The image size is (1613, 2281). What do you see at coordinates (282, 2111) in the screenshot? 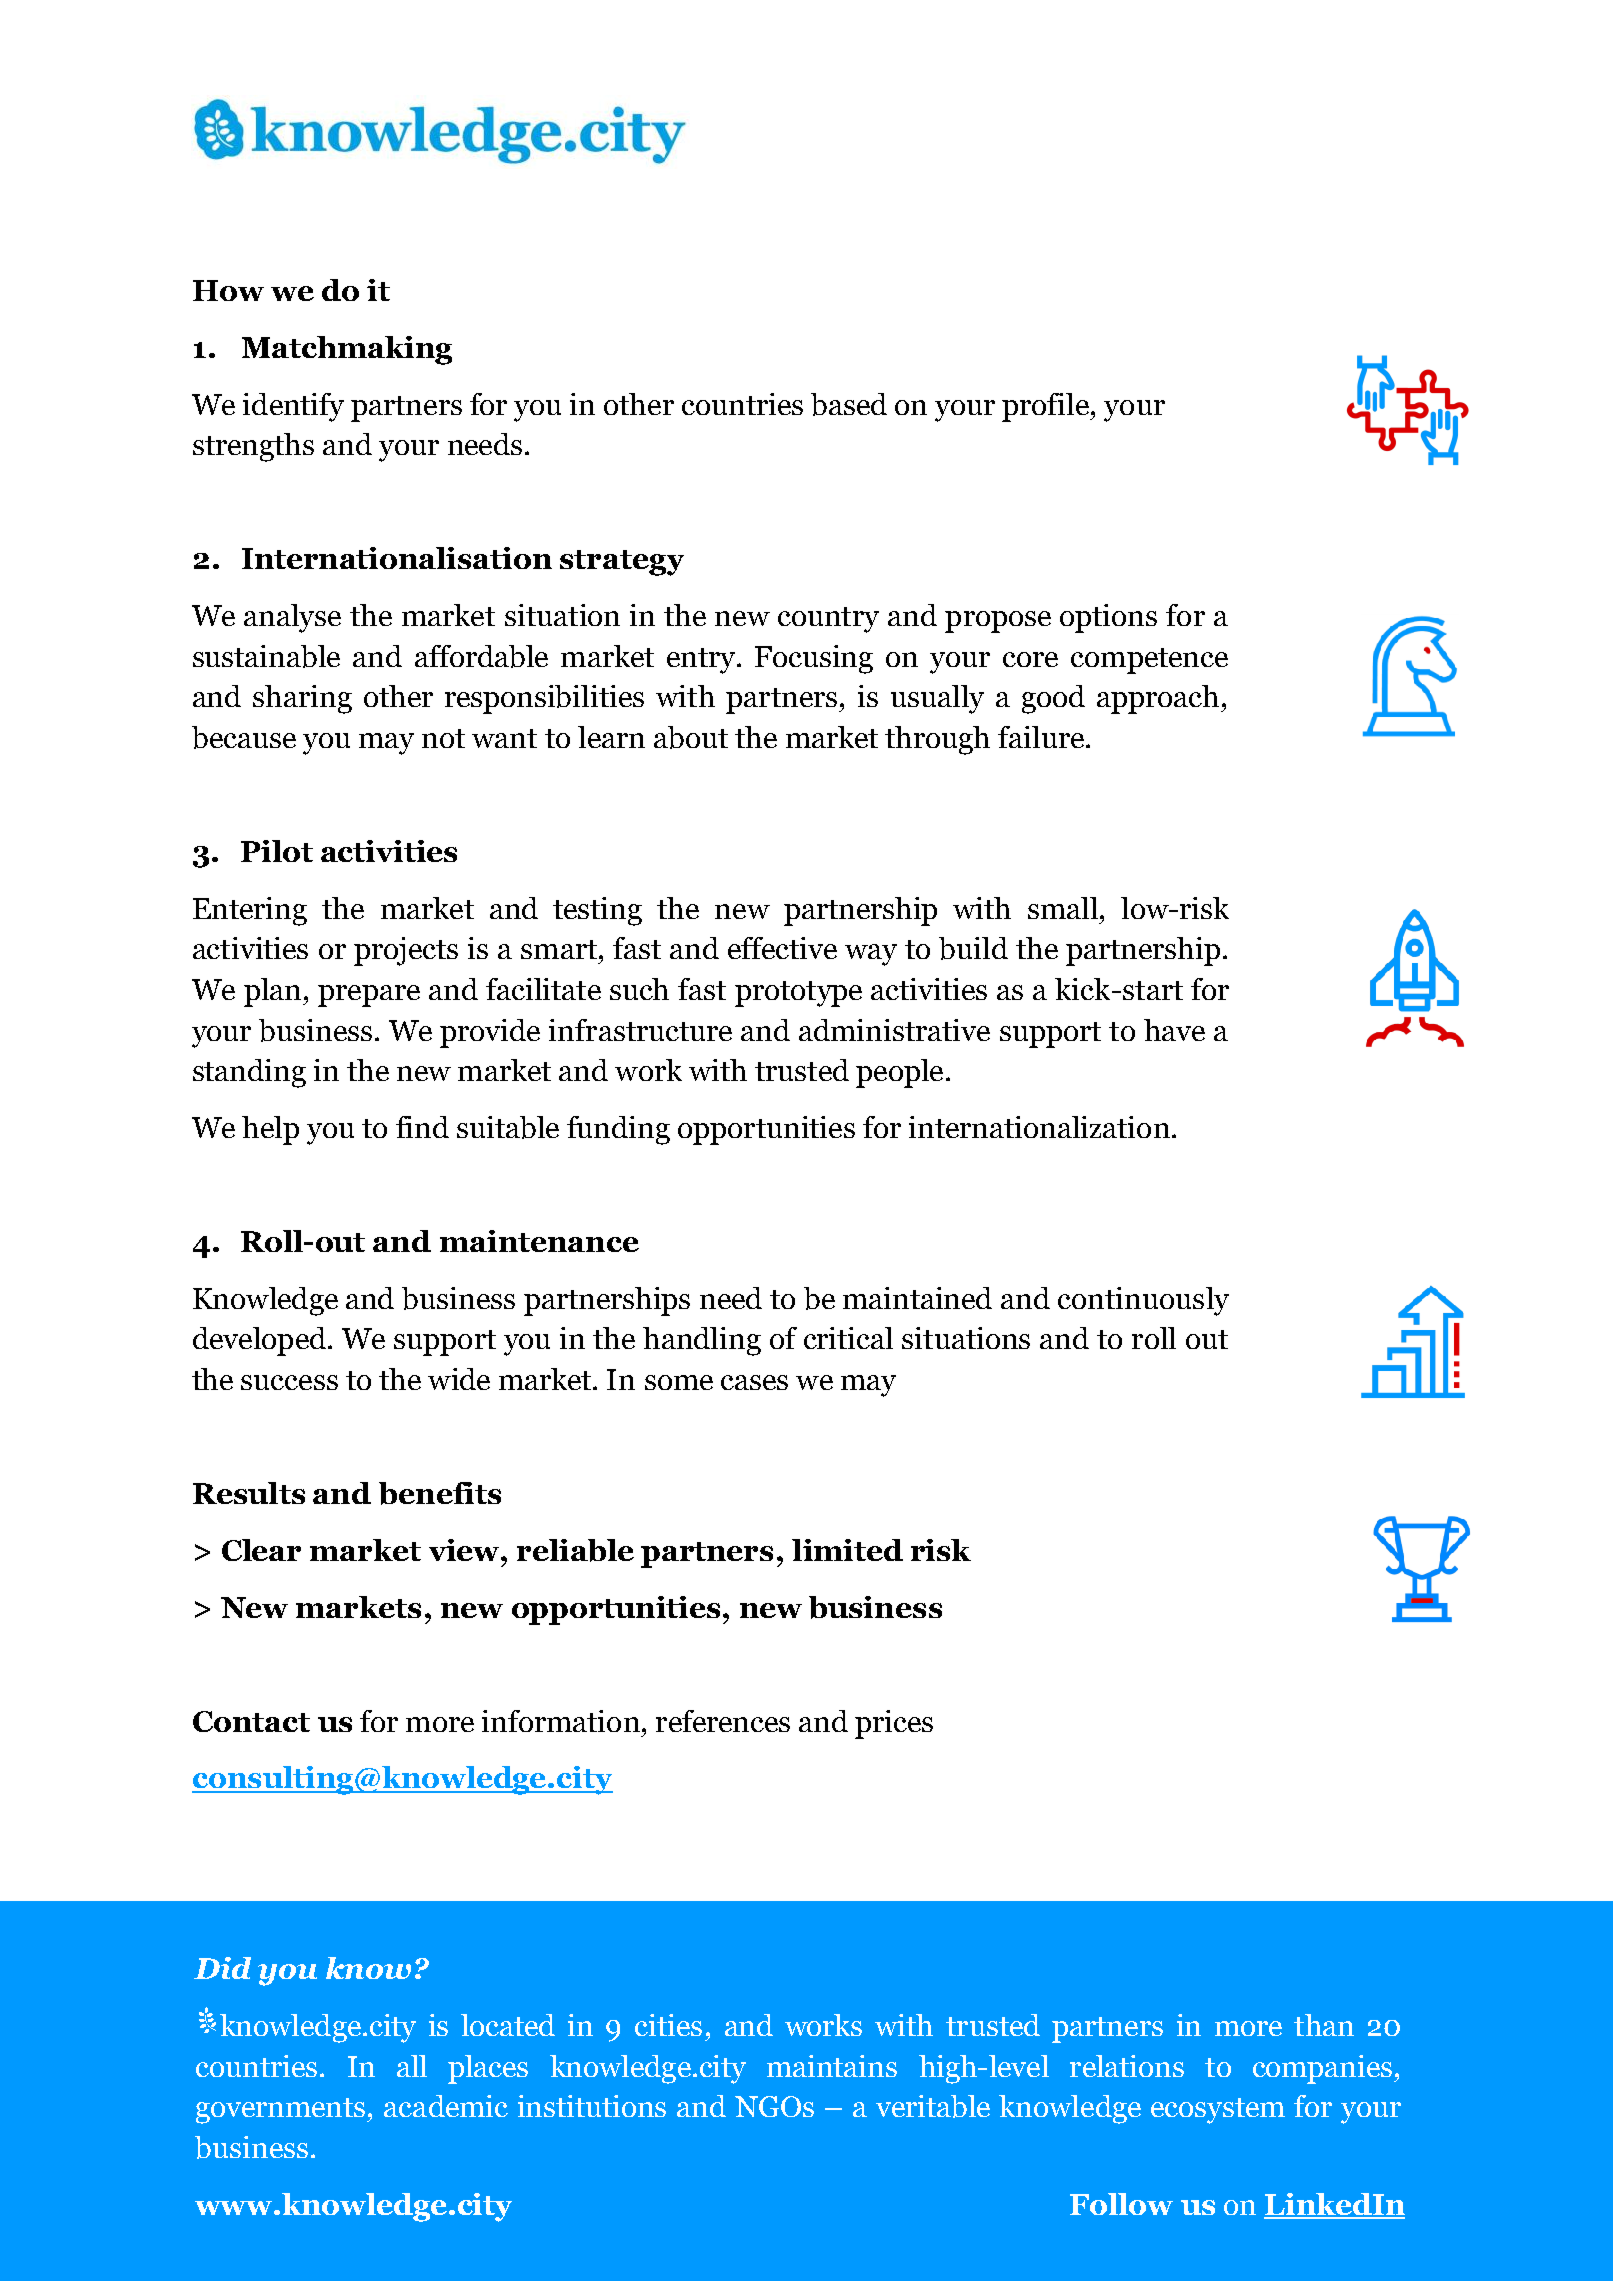
I see `governments` at bounding box center [282, 2111].
